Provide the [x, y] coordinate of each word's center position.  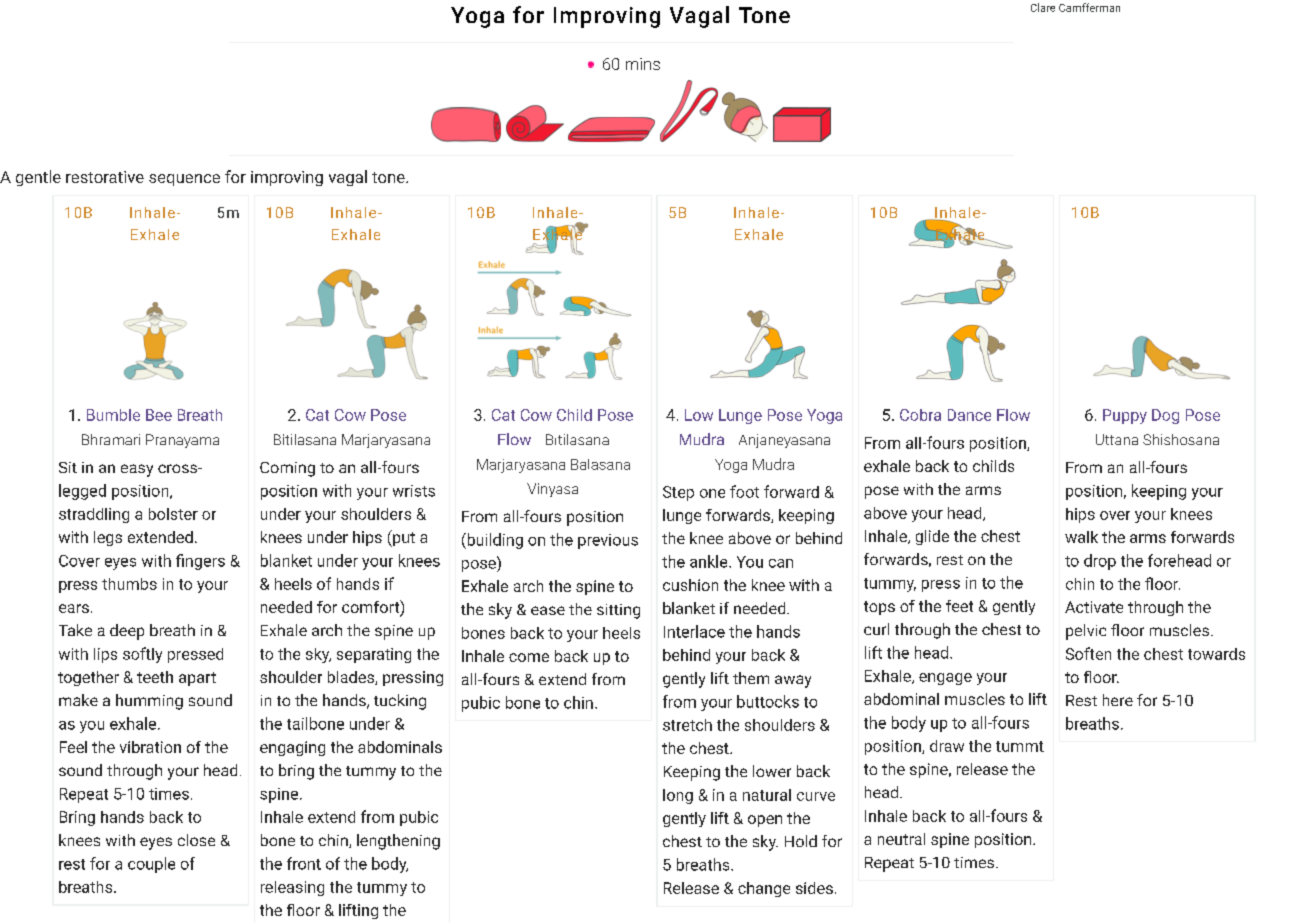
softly [142, 655]
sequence [184, 180]
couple [151, 865]
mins [643, 64]
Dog [1165, 416]
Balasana [600, 464]
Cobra [920, 415]
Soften [1088, 653]
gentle [38, 178]
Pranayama [182, 441]
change [764, 889]
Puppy [1125, 416]
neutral [901, 839]
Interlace [694, 631]
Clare [1043, 7]
